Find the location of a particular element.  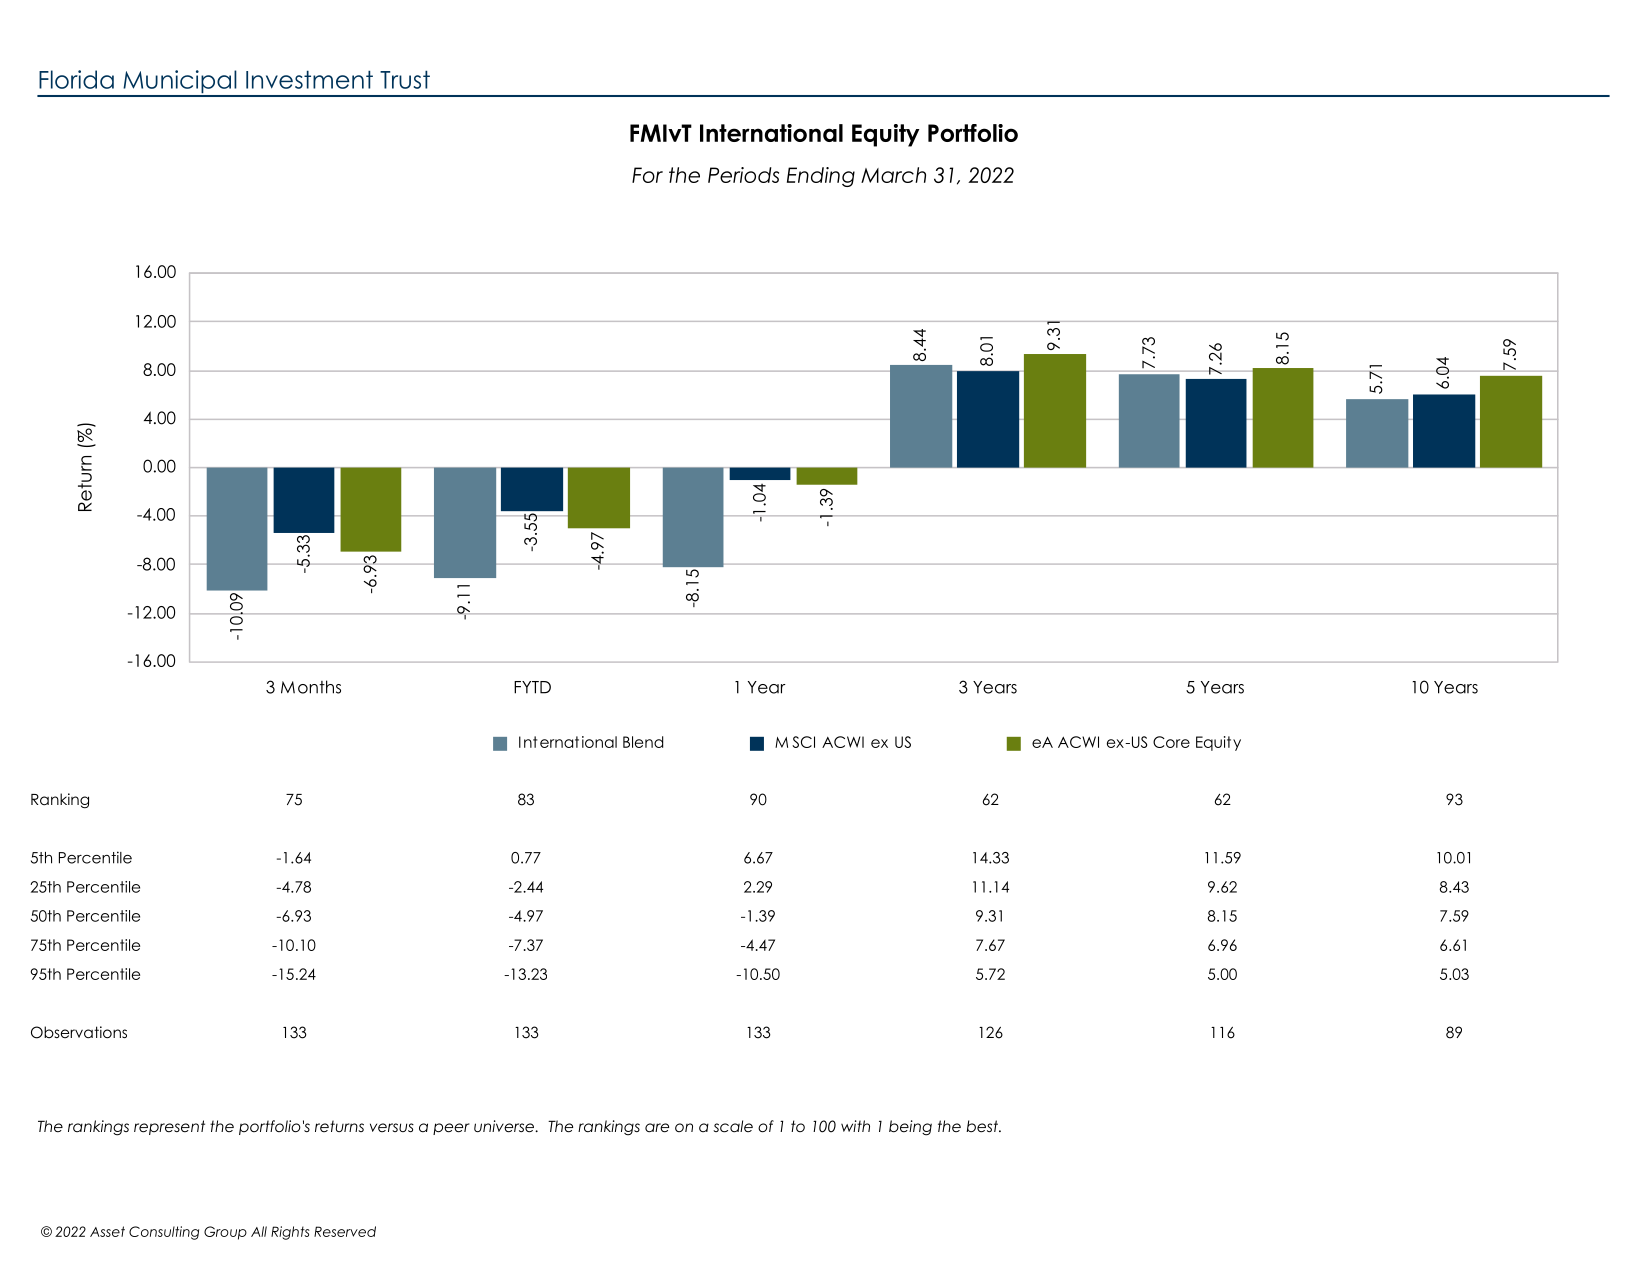

March is located at coordinates (893, 175).
